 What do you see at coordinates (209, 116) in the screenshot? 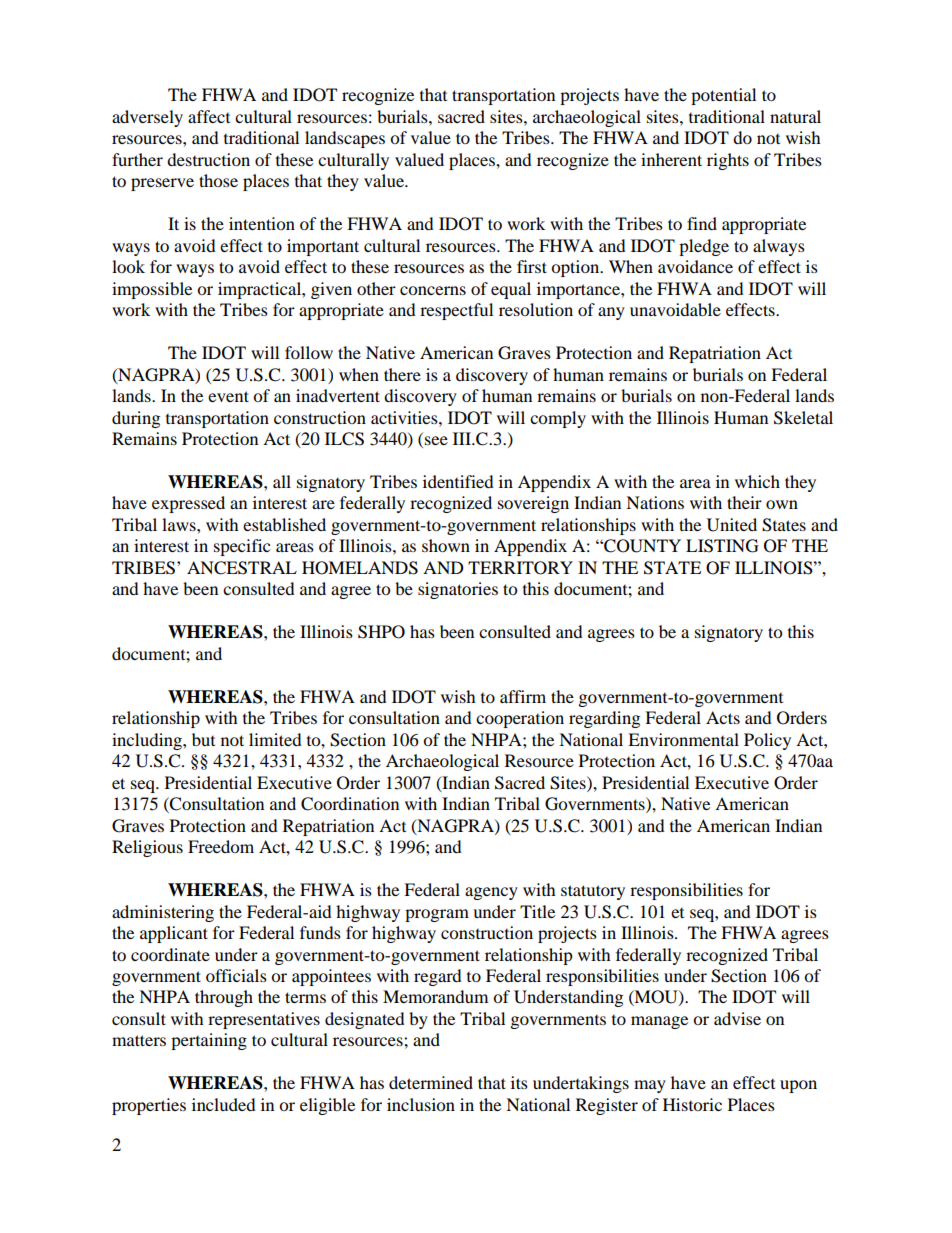
I see `affect` at bounding box center [209, 116].
